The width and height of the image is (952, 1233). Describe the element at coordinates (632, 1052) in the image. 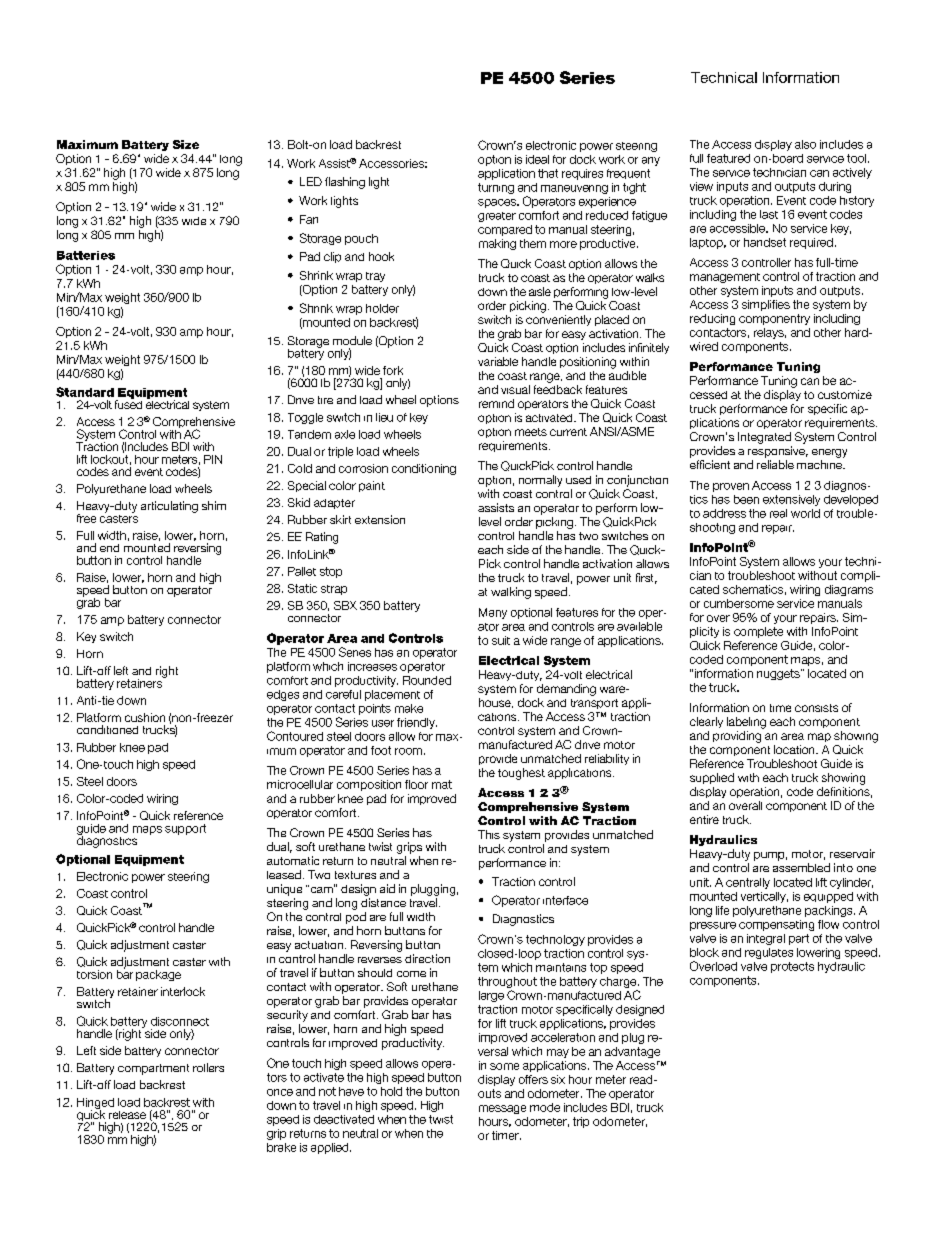

I see `advantage` at that location.
